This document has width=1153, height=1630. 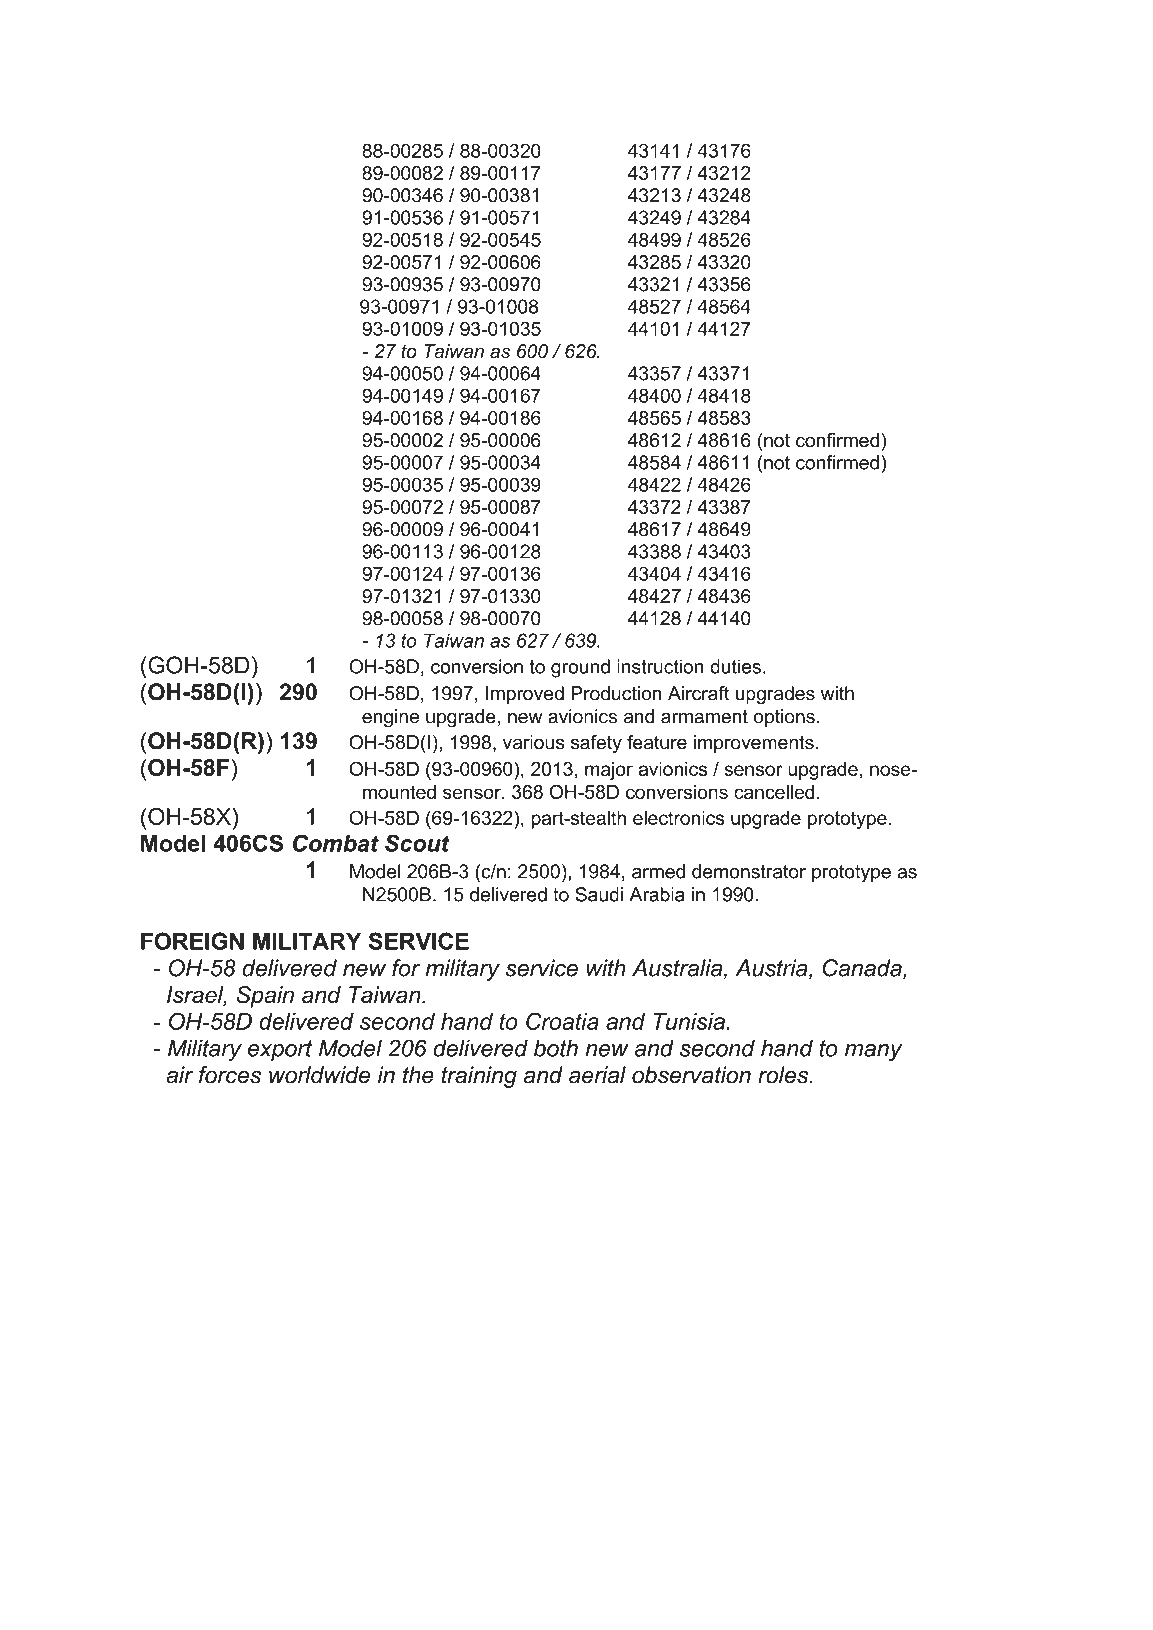 I want to click on duties, so click(x=735, y=666).
